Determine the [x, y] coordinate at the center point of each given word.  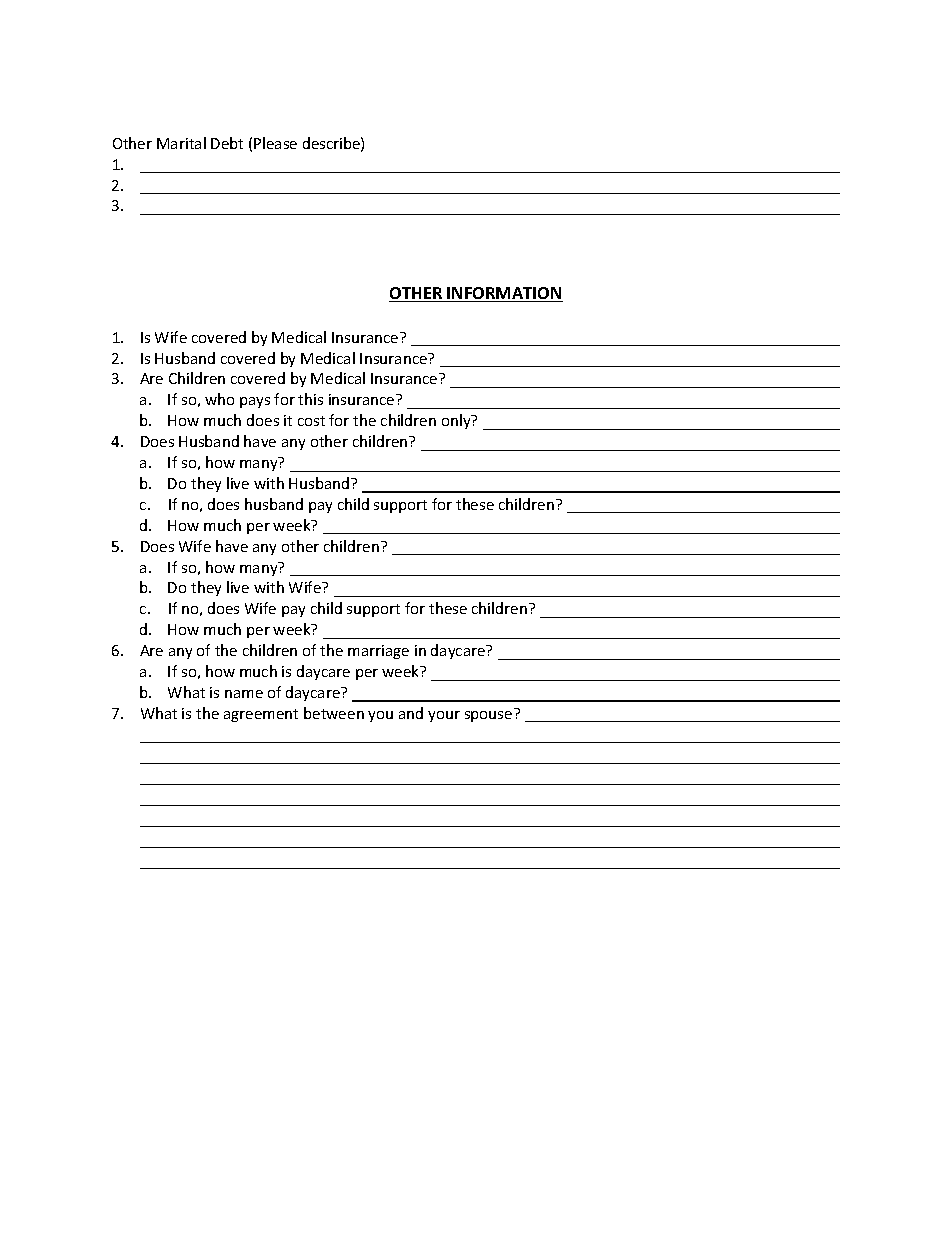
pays [255, 402]
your [444, 716]
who [219, 399]
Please [275, 143]
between [334, 713]
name [244, 694]
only [457, 421]
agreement [261, 715]
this [310, 399]
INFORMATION [504, 294]
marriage [378, 652]
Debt [227, 143]
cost [311, 421]
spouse [488, 716]
